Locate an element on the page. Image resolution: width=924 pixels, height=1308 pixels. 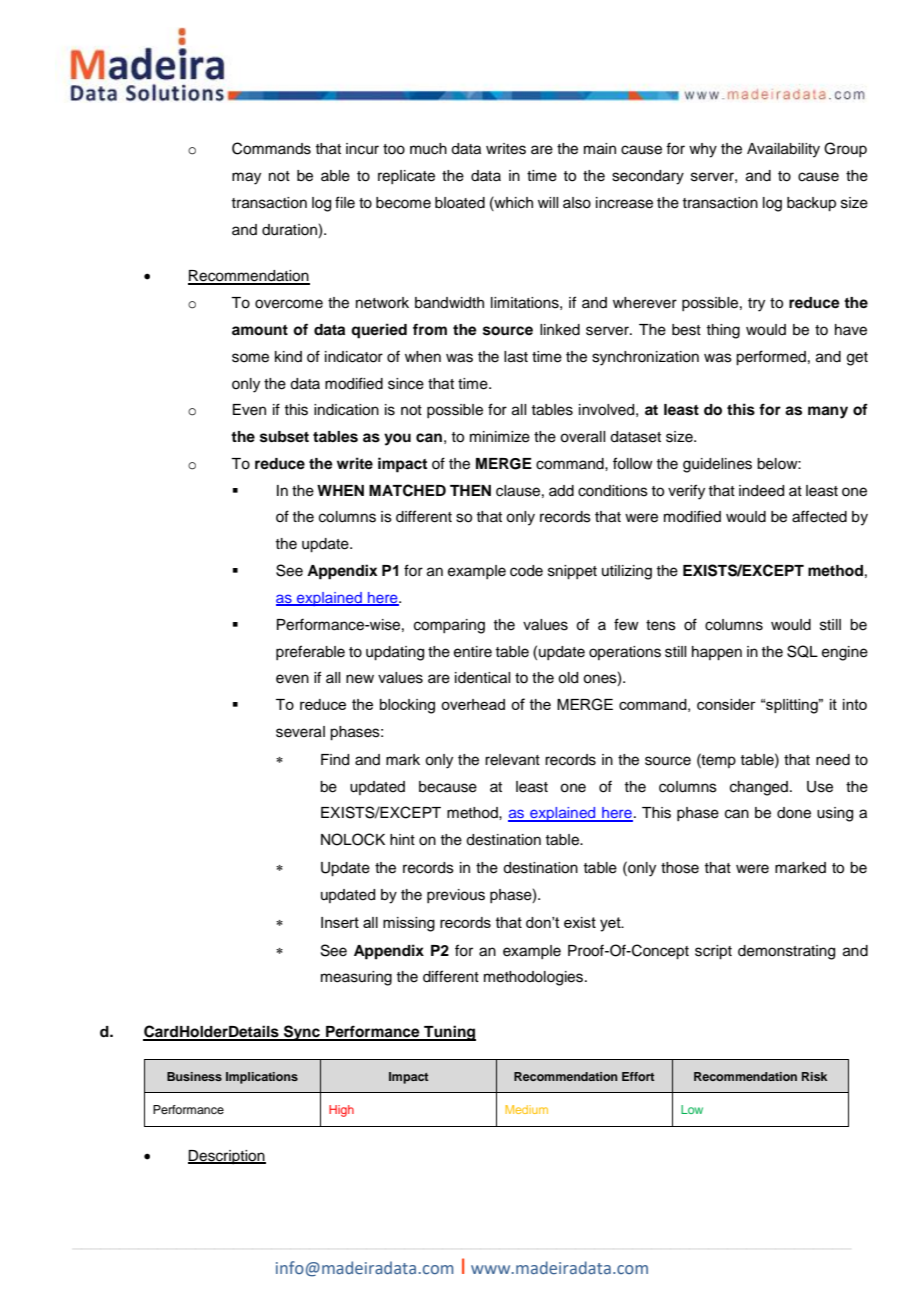
Medium is located at coordinates (526, 1109).
